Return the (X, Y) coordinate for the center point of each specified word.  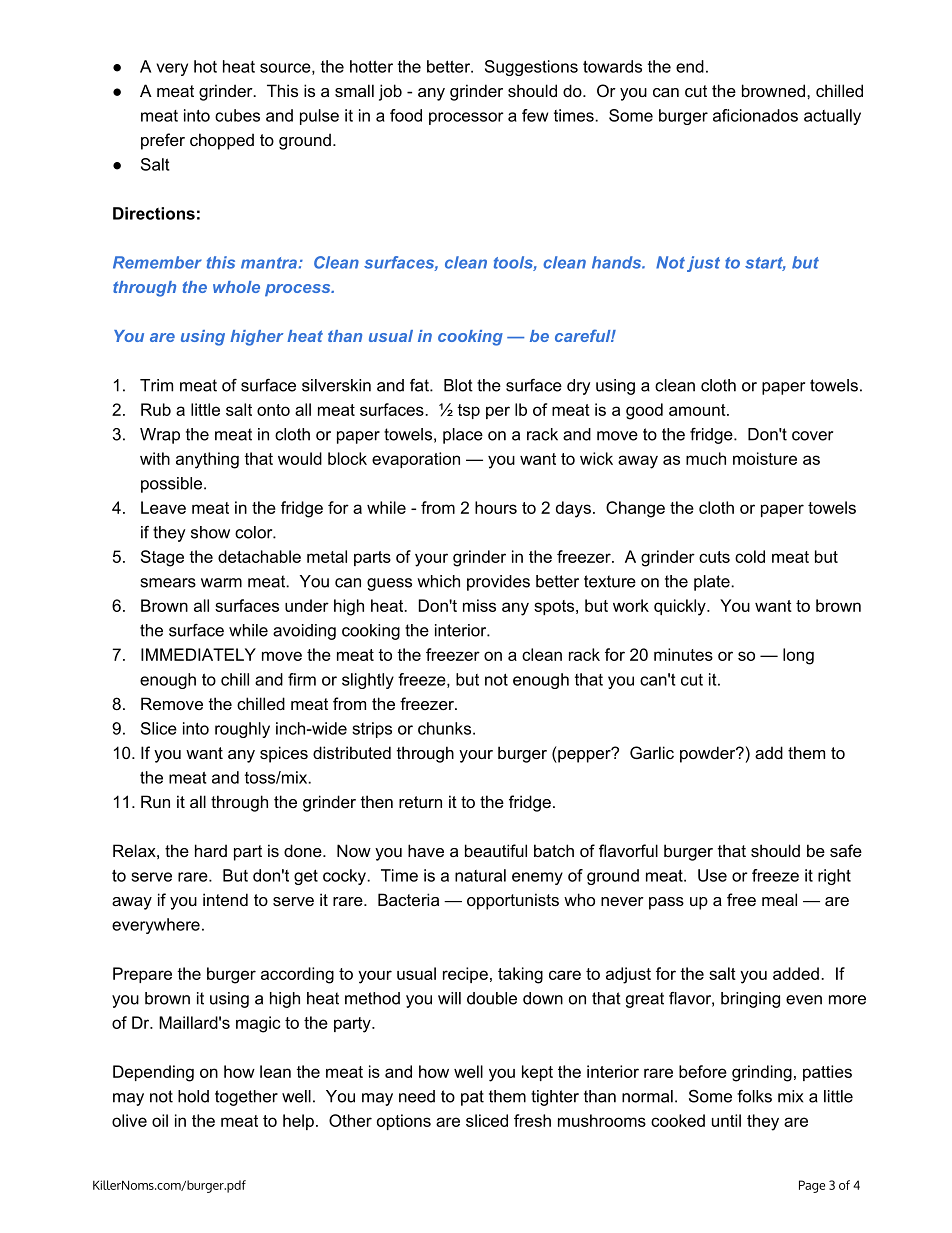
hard (211, 850)
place (463, 436)
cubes (237, 115)
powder (709, 754)
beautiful (496, 850)
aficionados (755, 115)
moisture (765, 458)
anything (207, 460)
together (246, 1098)
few (535, 115)
